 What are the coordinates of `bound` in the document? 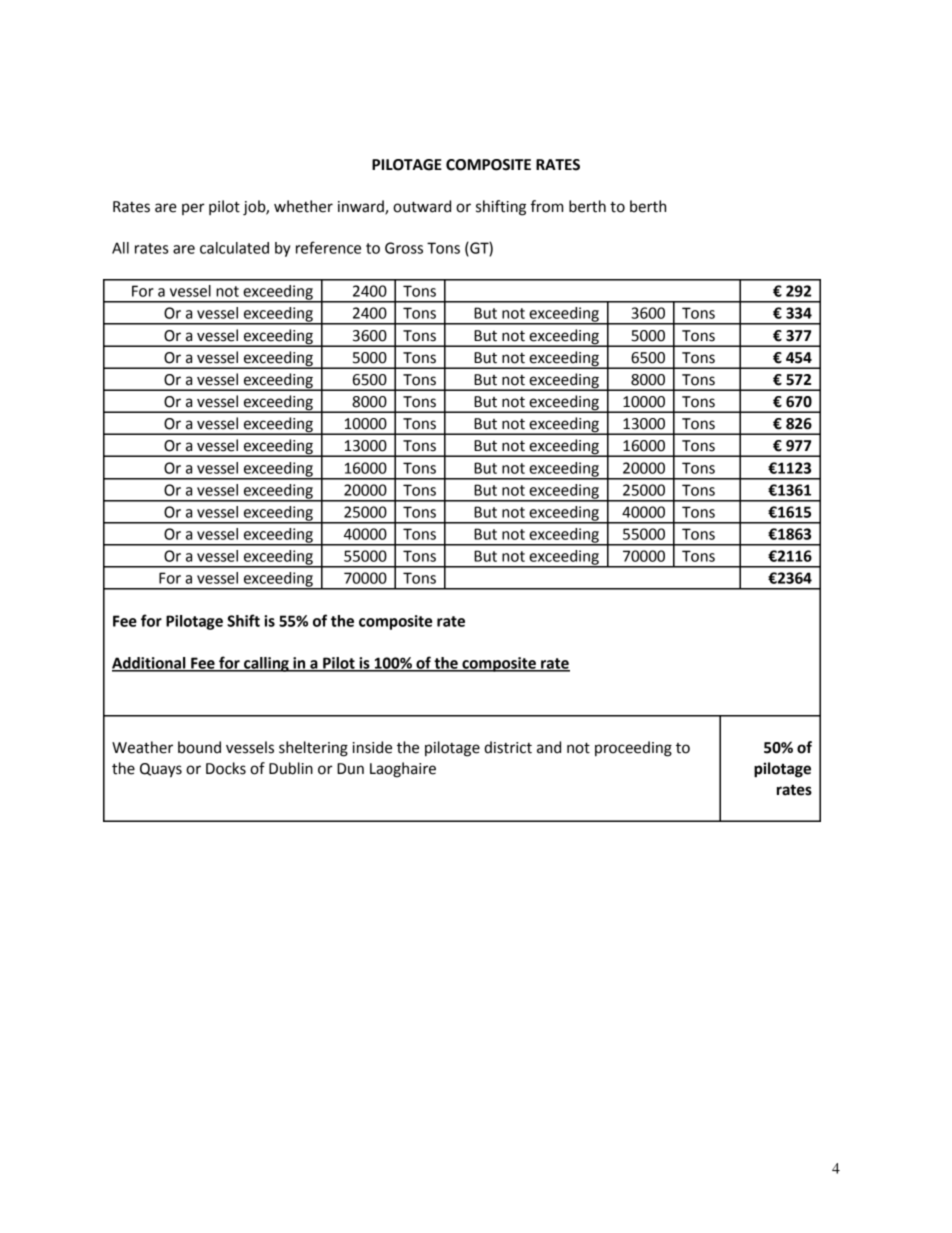 It's located at (199, 747).
